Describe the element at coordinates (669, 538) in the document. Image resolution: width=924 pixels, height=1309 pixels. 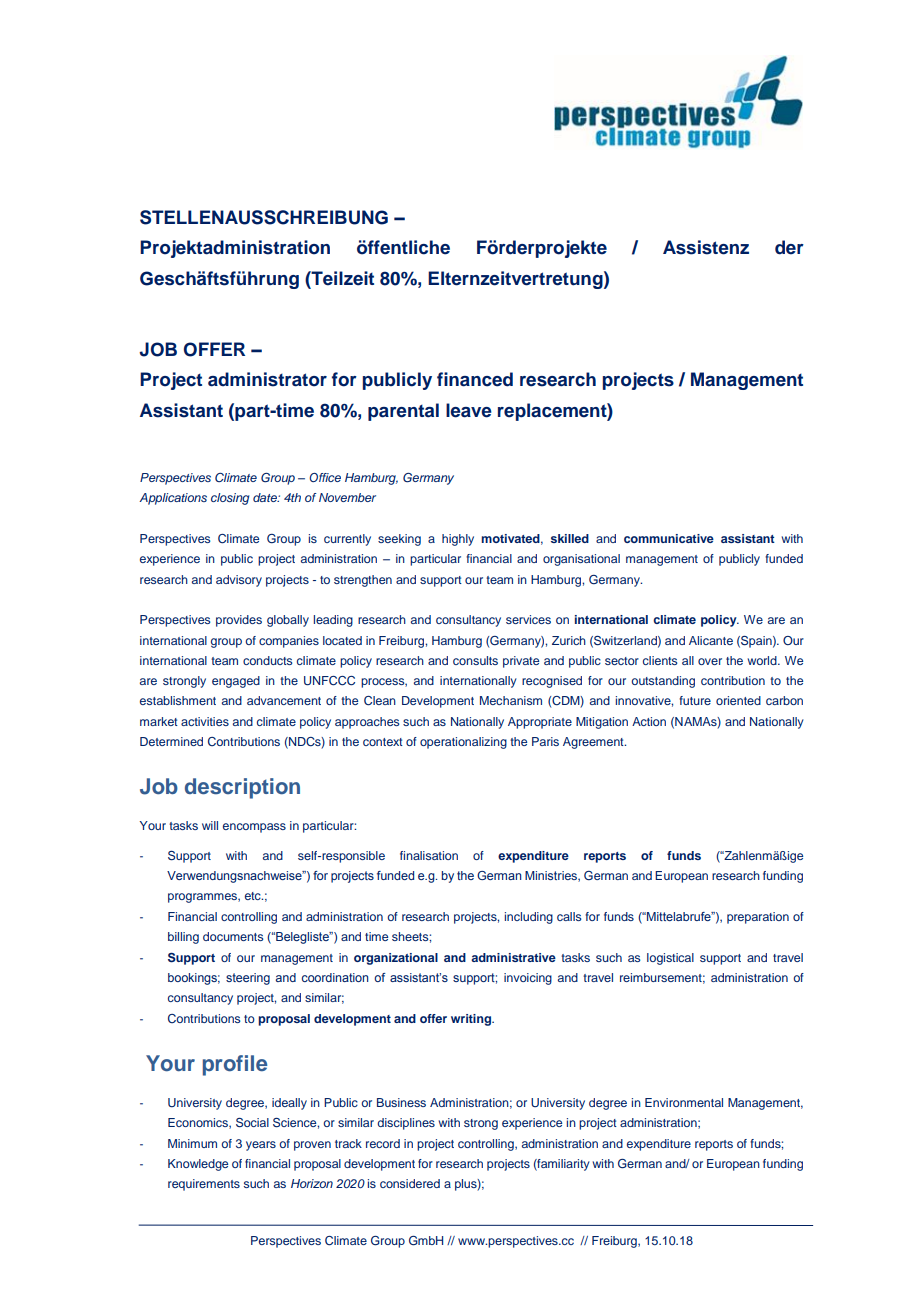
I see `communicative` at that location.
